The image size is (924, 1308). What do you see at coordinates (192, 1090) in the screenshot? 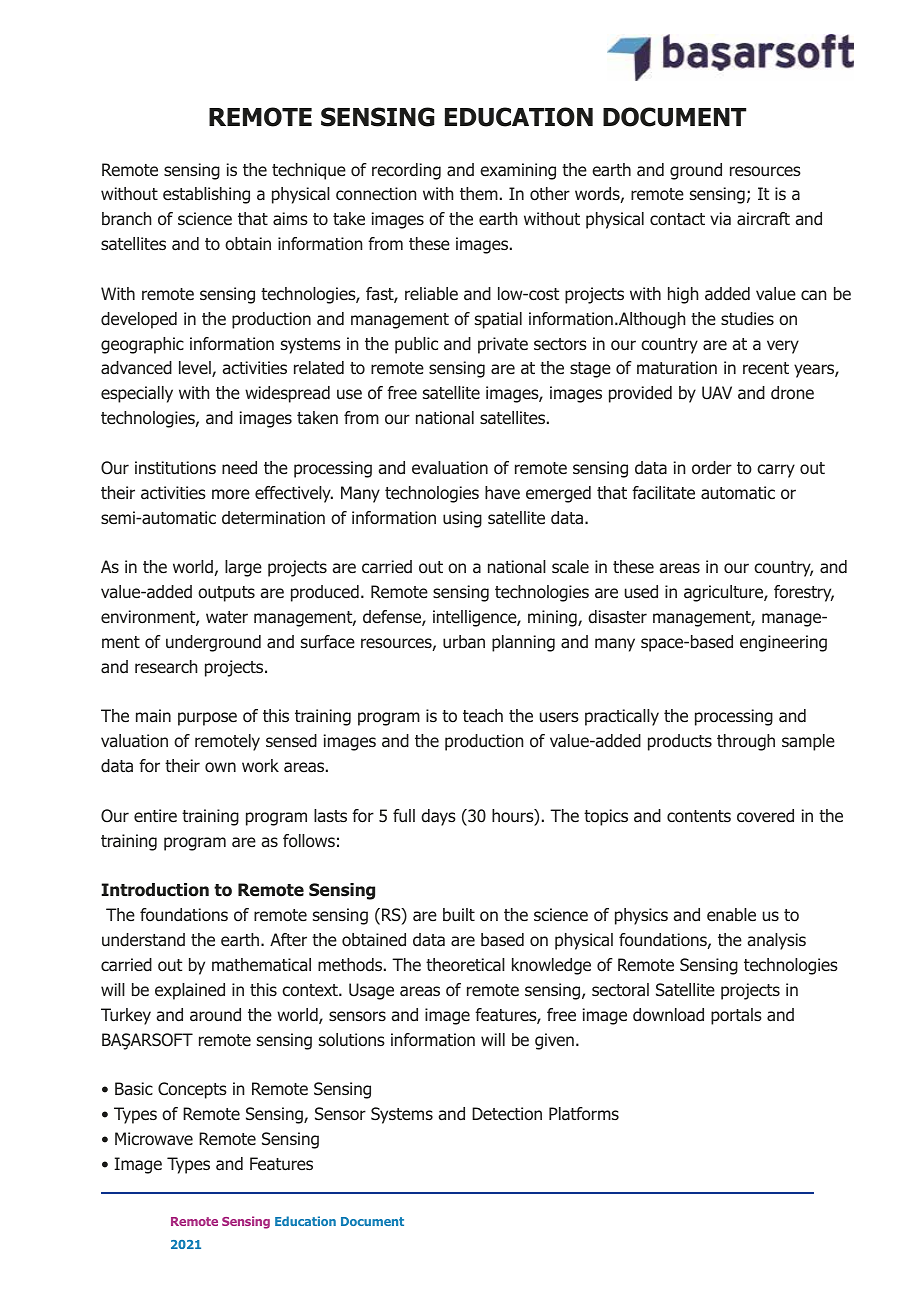
I see `Concepts` at bounding box center [192, 1090].
